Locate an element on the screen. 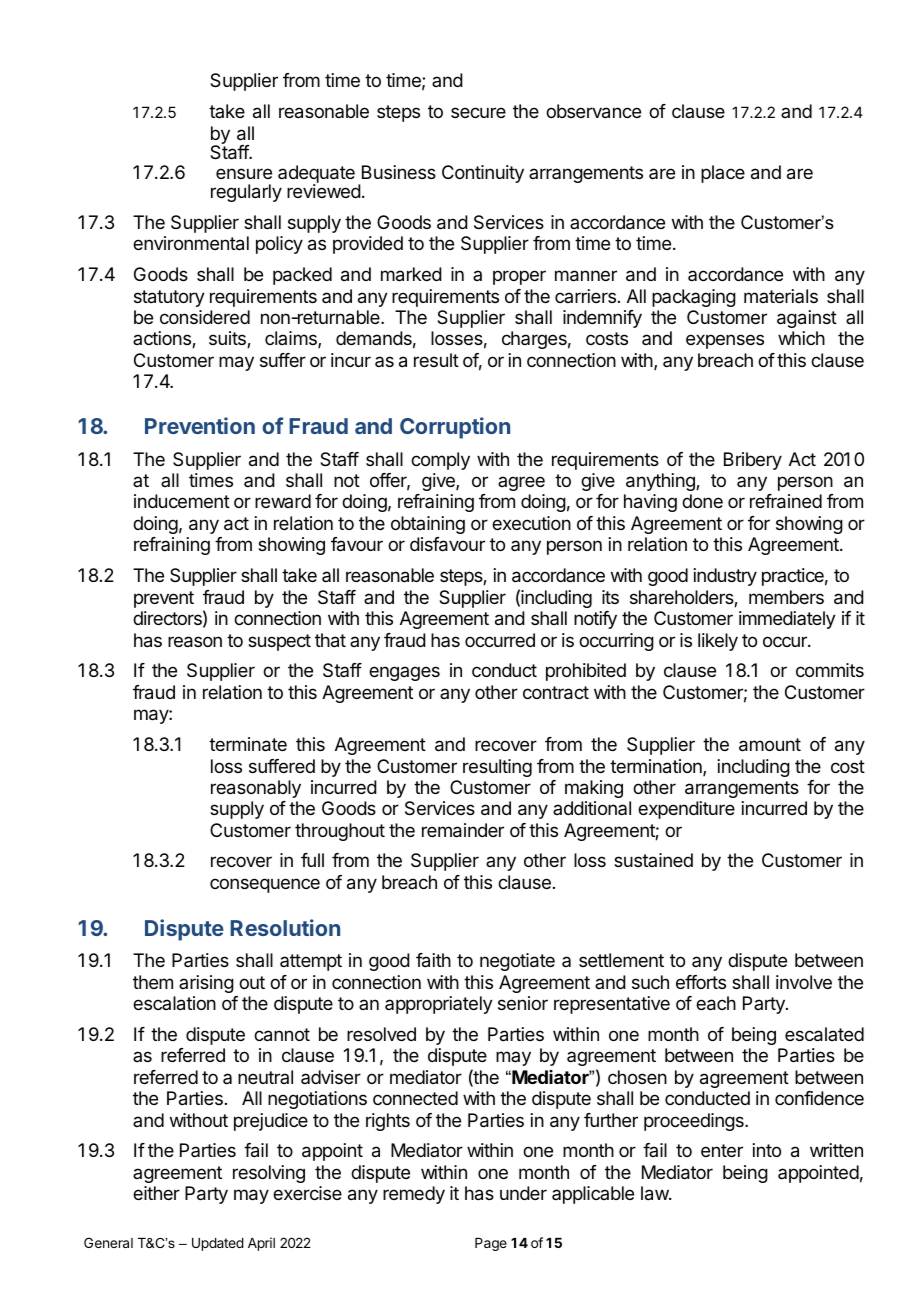  Continuity is located at coordinates (483, 174).
